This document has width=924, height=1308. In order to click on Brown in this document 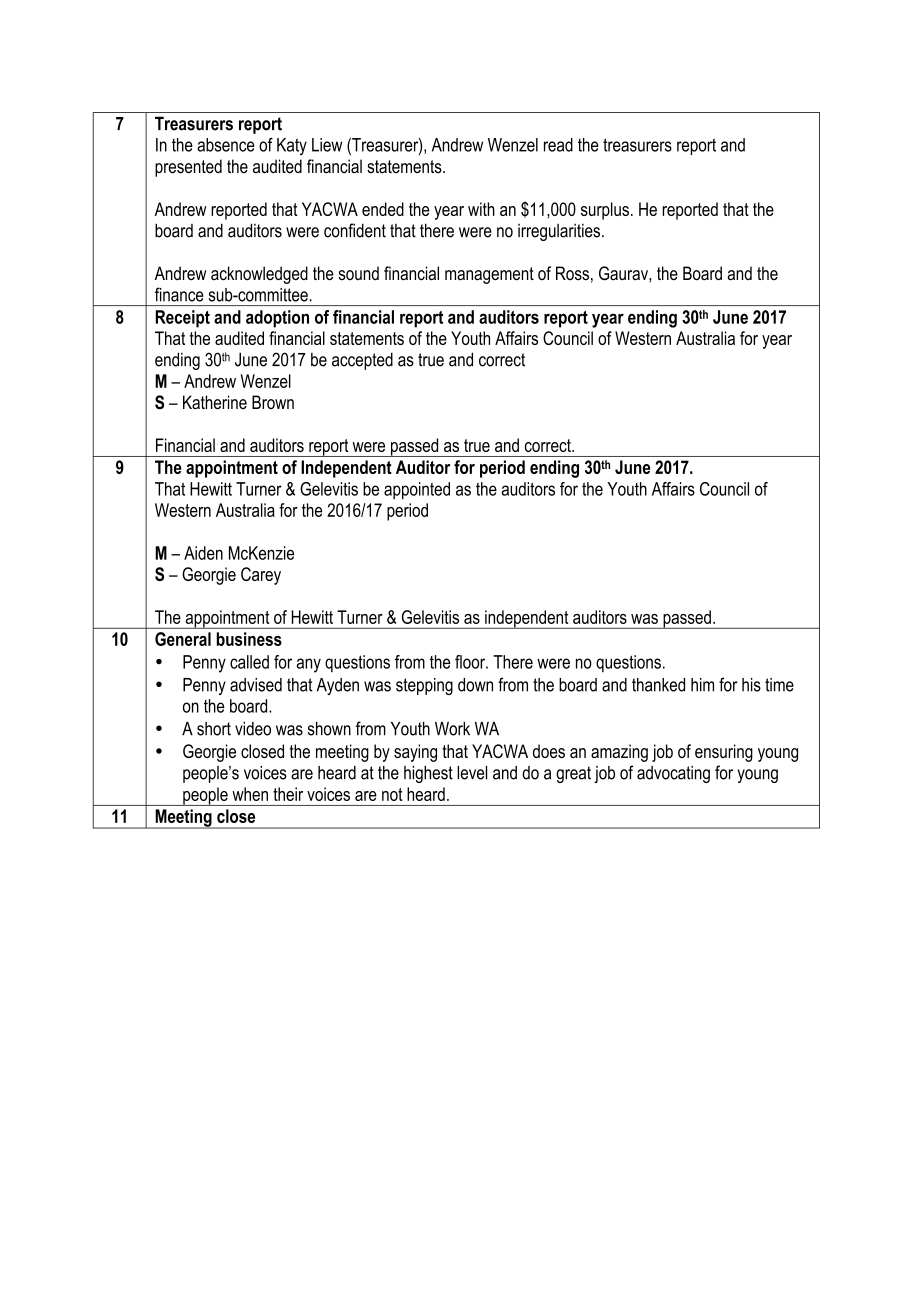, I will do `click(273, 402)`.
